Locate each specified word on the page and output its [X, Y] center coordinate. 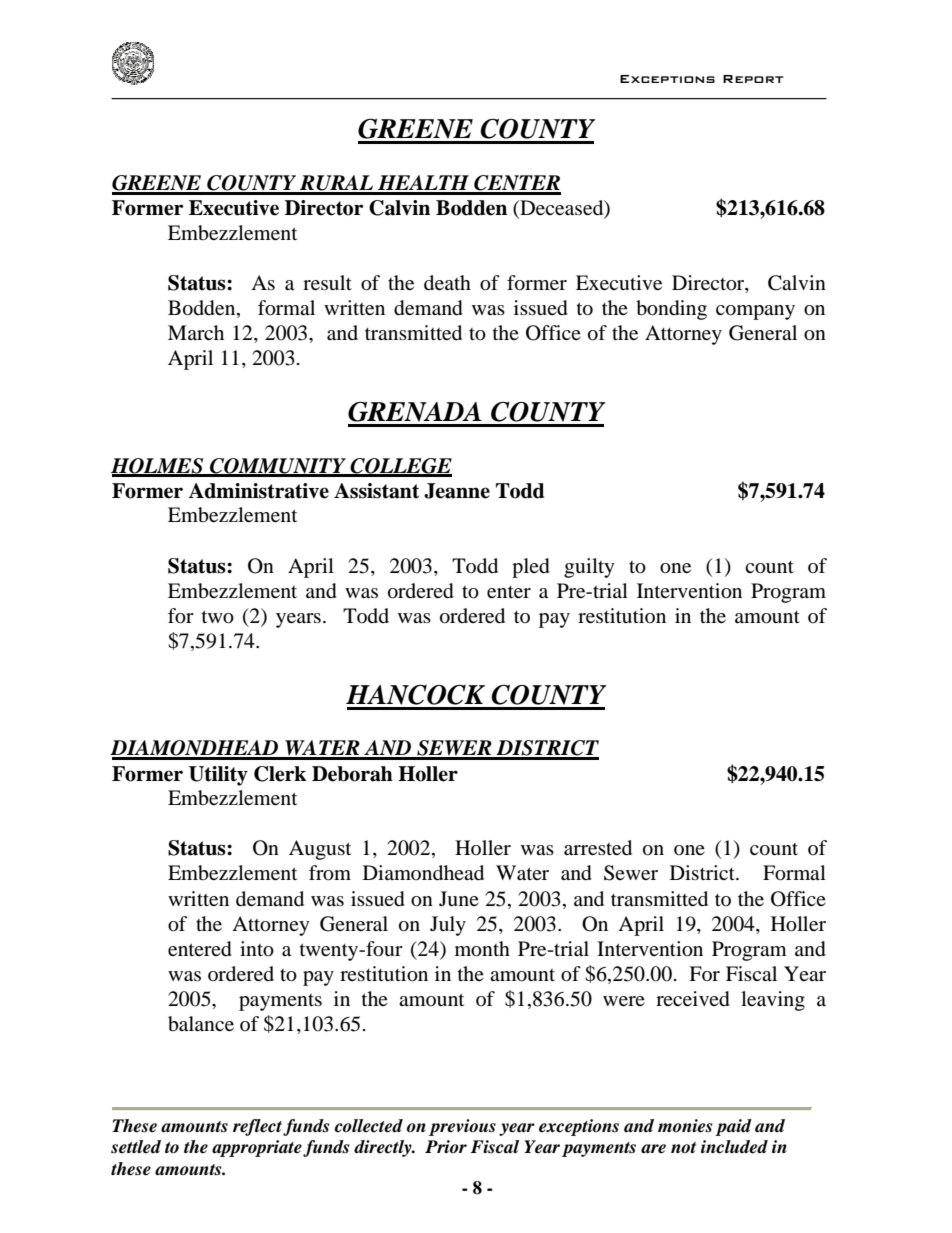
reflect [259, 1127]
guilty [589, 568]
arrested [598, 848]
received [693, 999]
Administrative [258, 491]
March [196, 332]
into [257, 949]
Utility [218, 776]
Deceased [562, 208]
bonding [671, 310]
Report [753, 79]
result [327, 282]
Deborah [352, 774]
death [447, 283]
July [448, 926]
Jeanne [457, 491]
